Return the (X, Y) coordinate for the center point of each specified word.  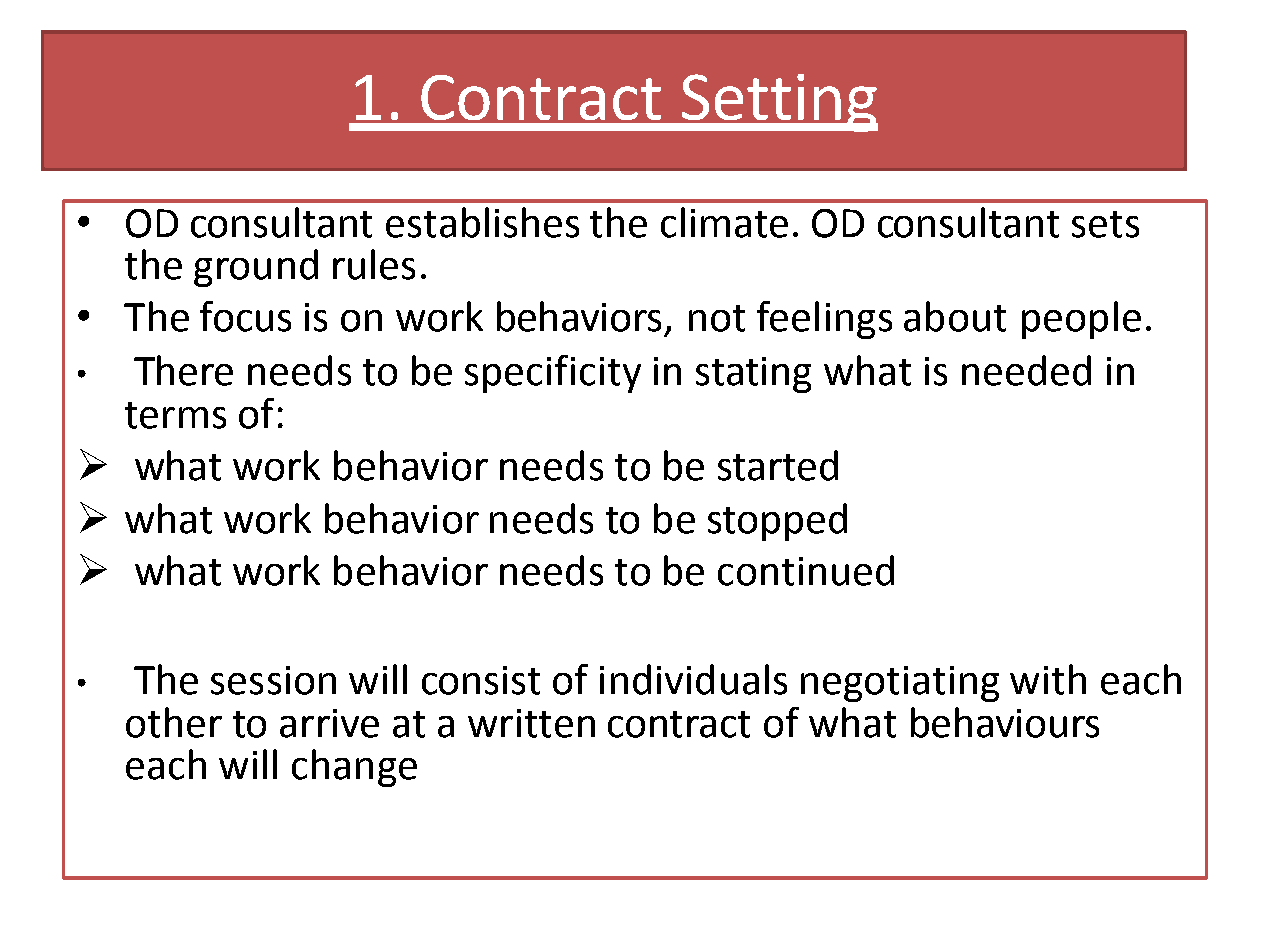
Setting (778, 103)
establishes (482, 222)
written (531, 723)
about (955, 316)
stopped (777, 522)
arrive (329, 723)
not (717, 318)
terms (175, 415)
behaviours (1005, 722)
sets (1105, 224)
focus (245, 316)
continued (806, 570)
